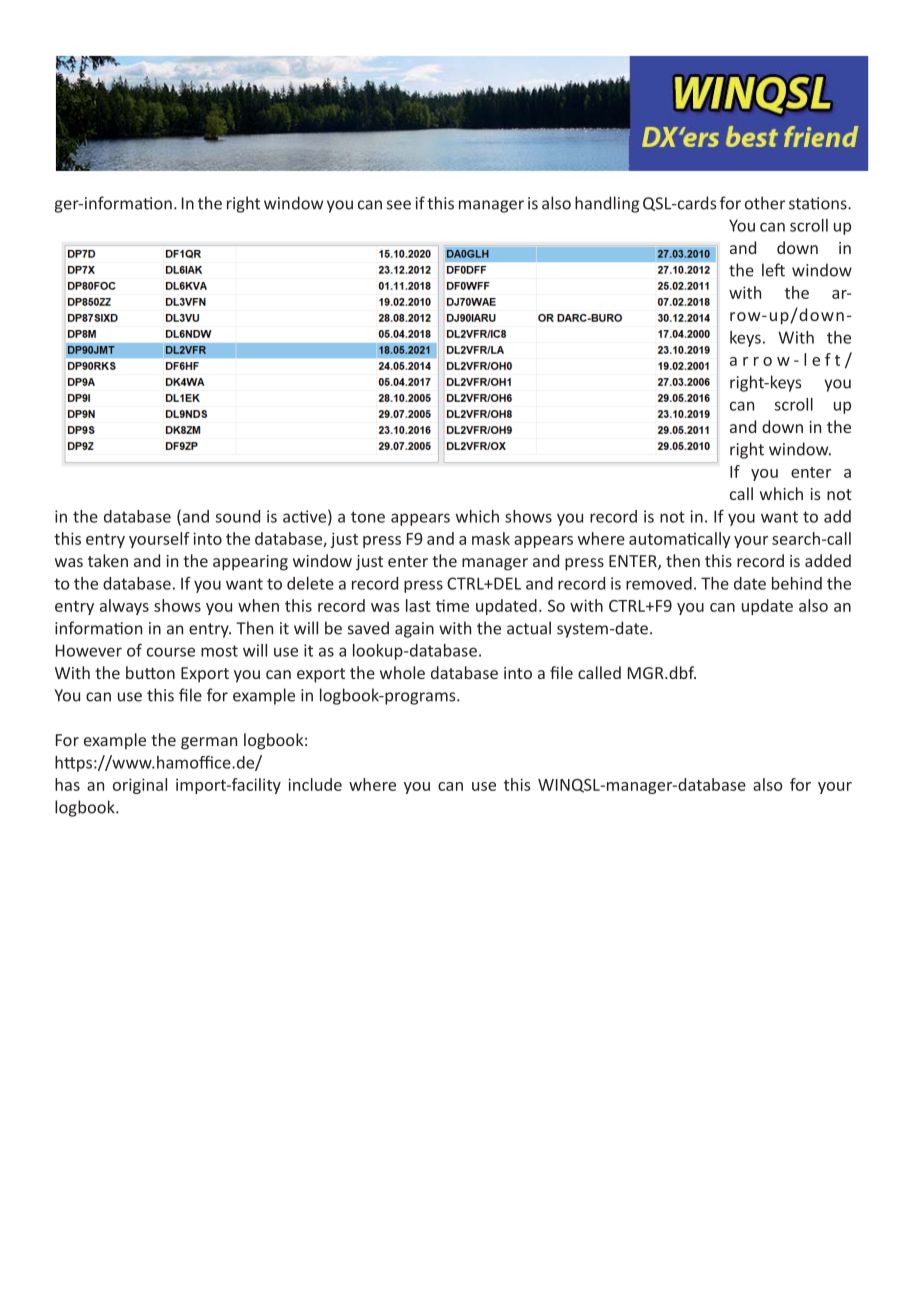 Image resolution: width=924 pixels, height=1308 pixels. Describe the element at coordinates (797, 583) in the screenshot. I see `behind` at that location.
